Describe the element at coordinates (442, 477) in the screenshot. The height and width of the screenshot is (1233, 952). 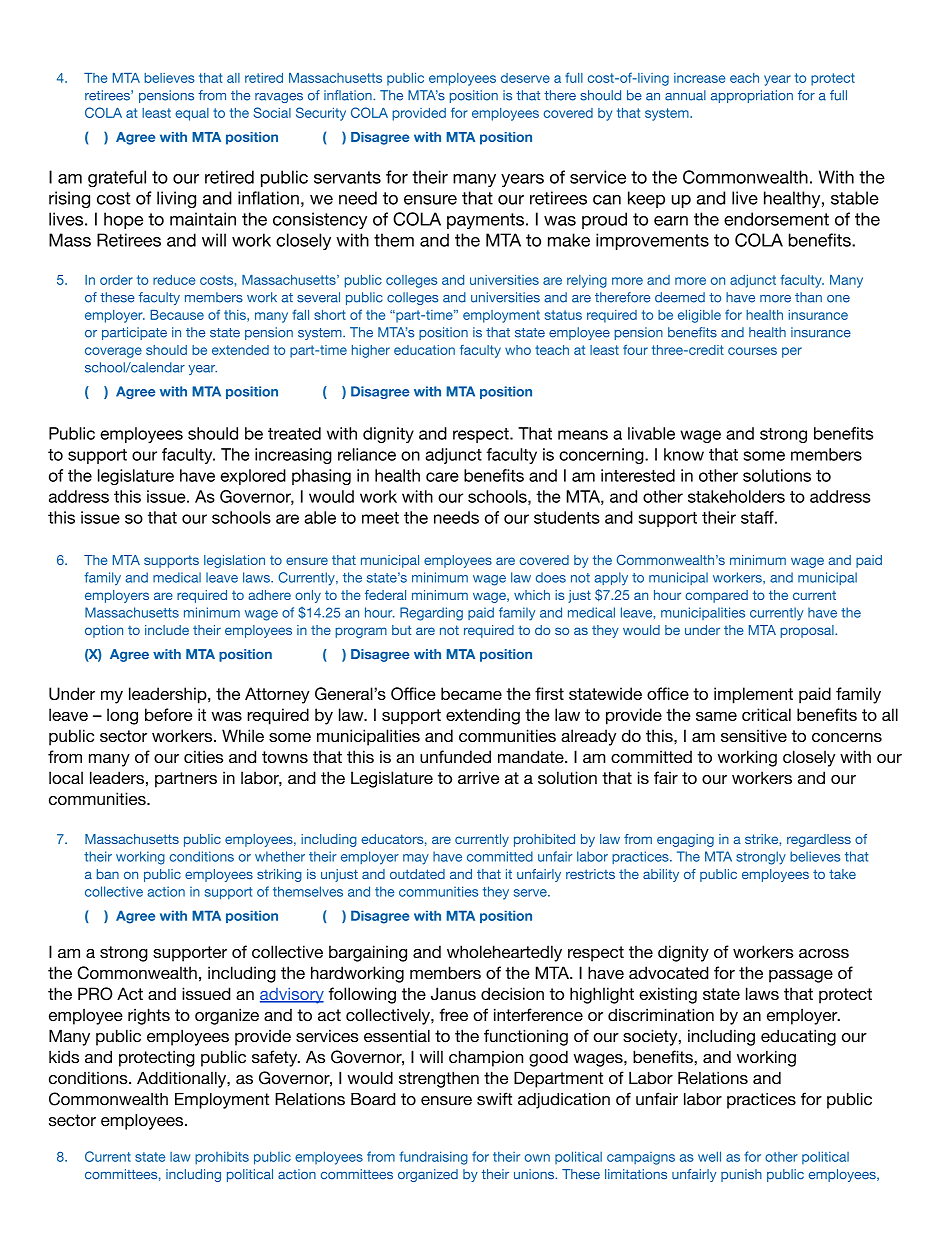
I see `care` at that location.
